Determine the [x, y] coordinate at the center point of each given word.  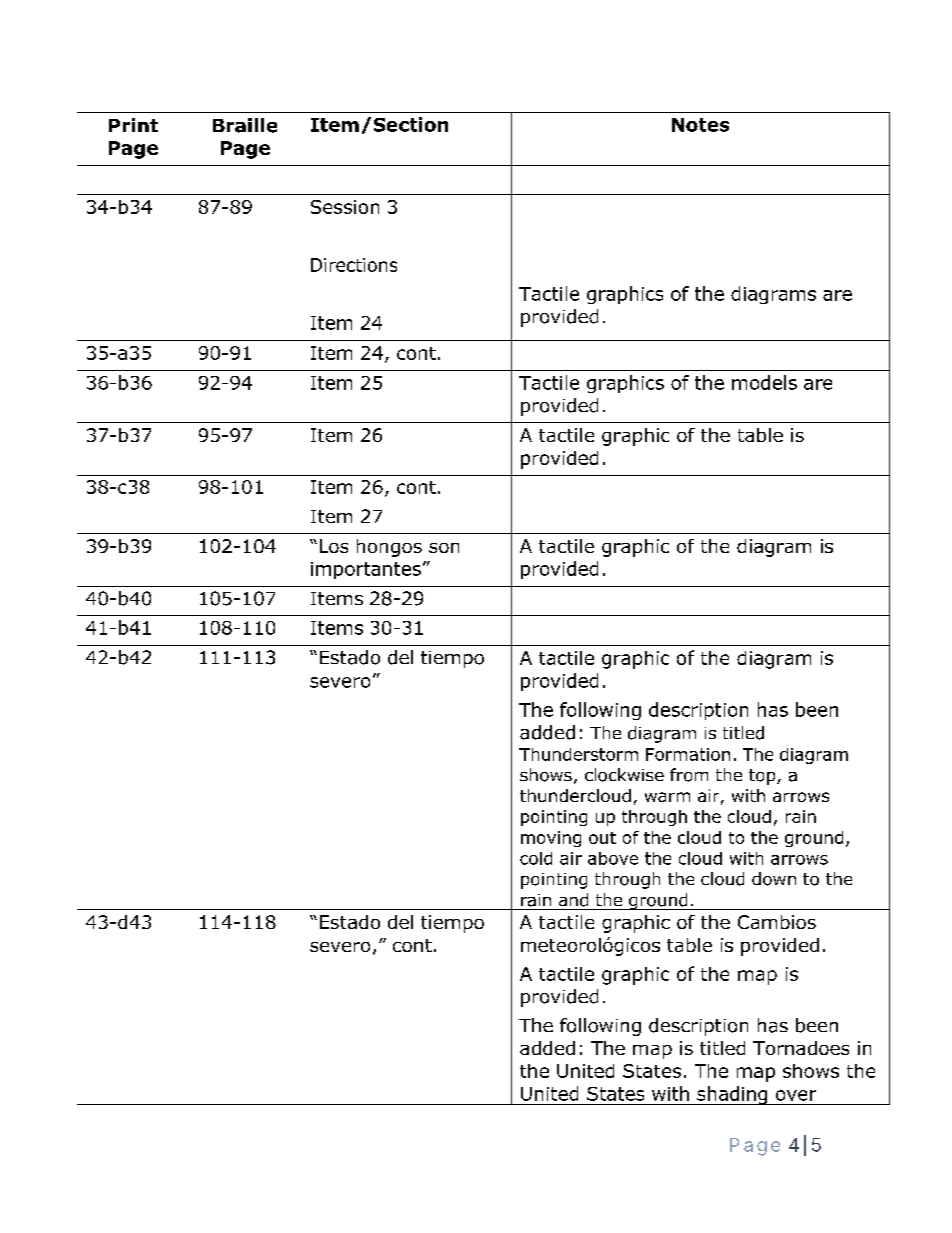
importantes [366, 570]
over [796, 1095]
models [764, 382]
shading [732, 1095]
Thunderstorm [578, 754]
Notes [700, 125]
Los [334, 546]
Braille [245, 125]
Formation [688, 754]
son [444, 548]
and [573, 900]
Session [345, 207]
